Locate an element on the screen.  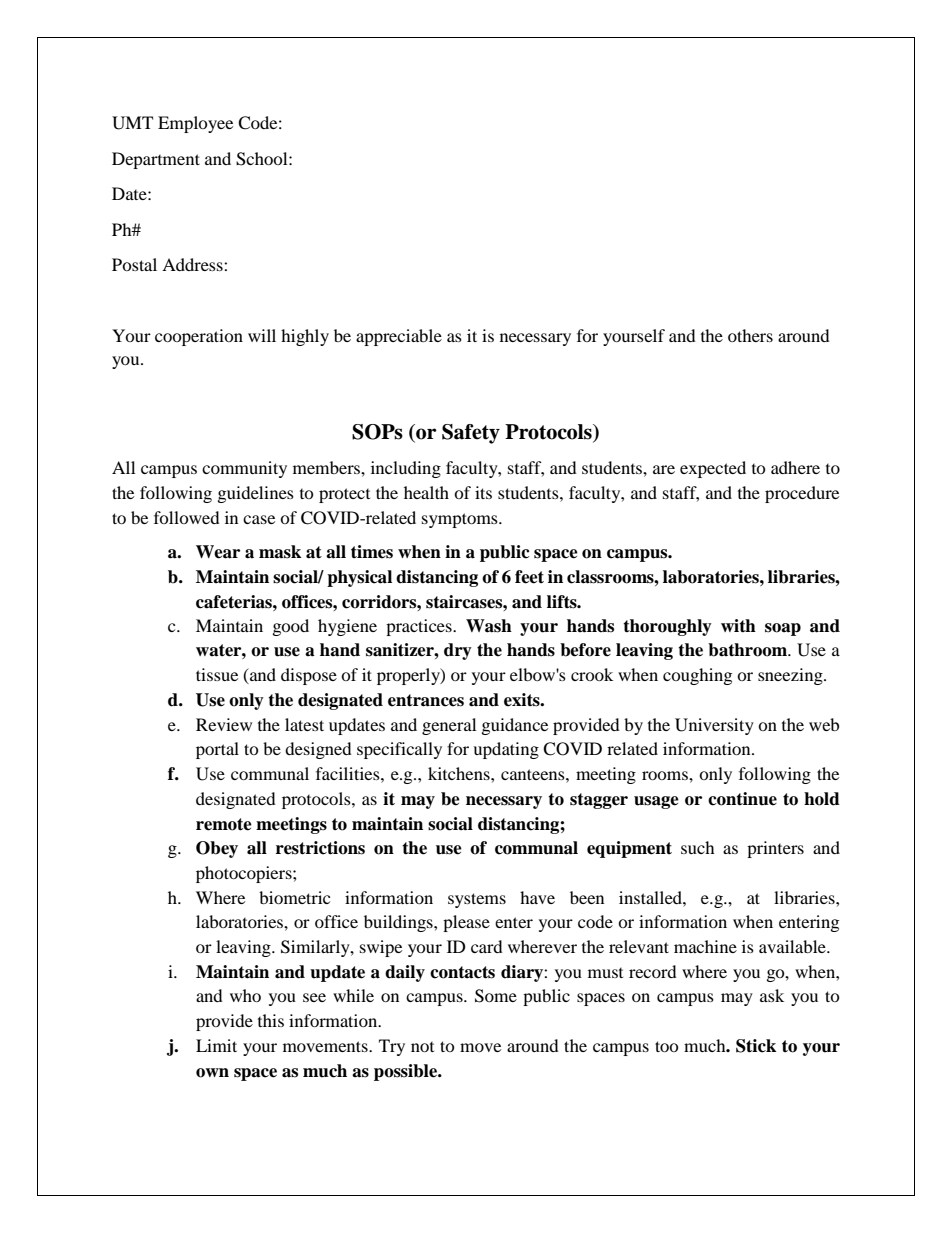
others is located at coordinates (750, 335).
